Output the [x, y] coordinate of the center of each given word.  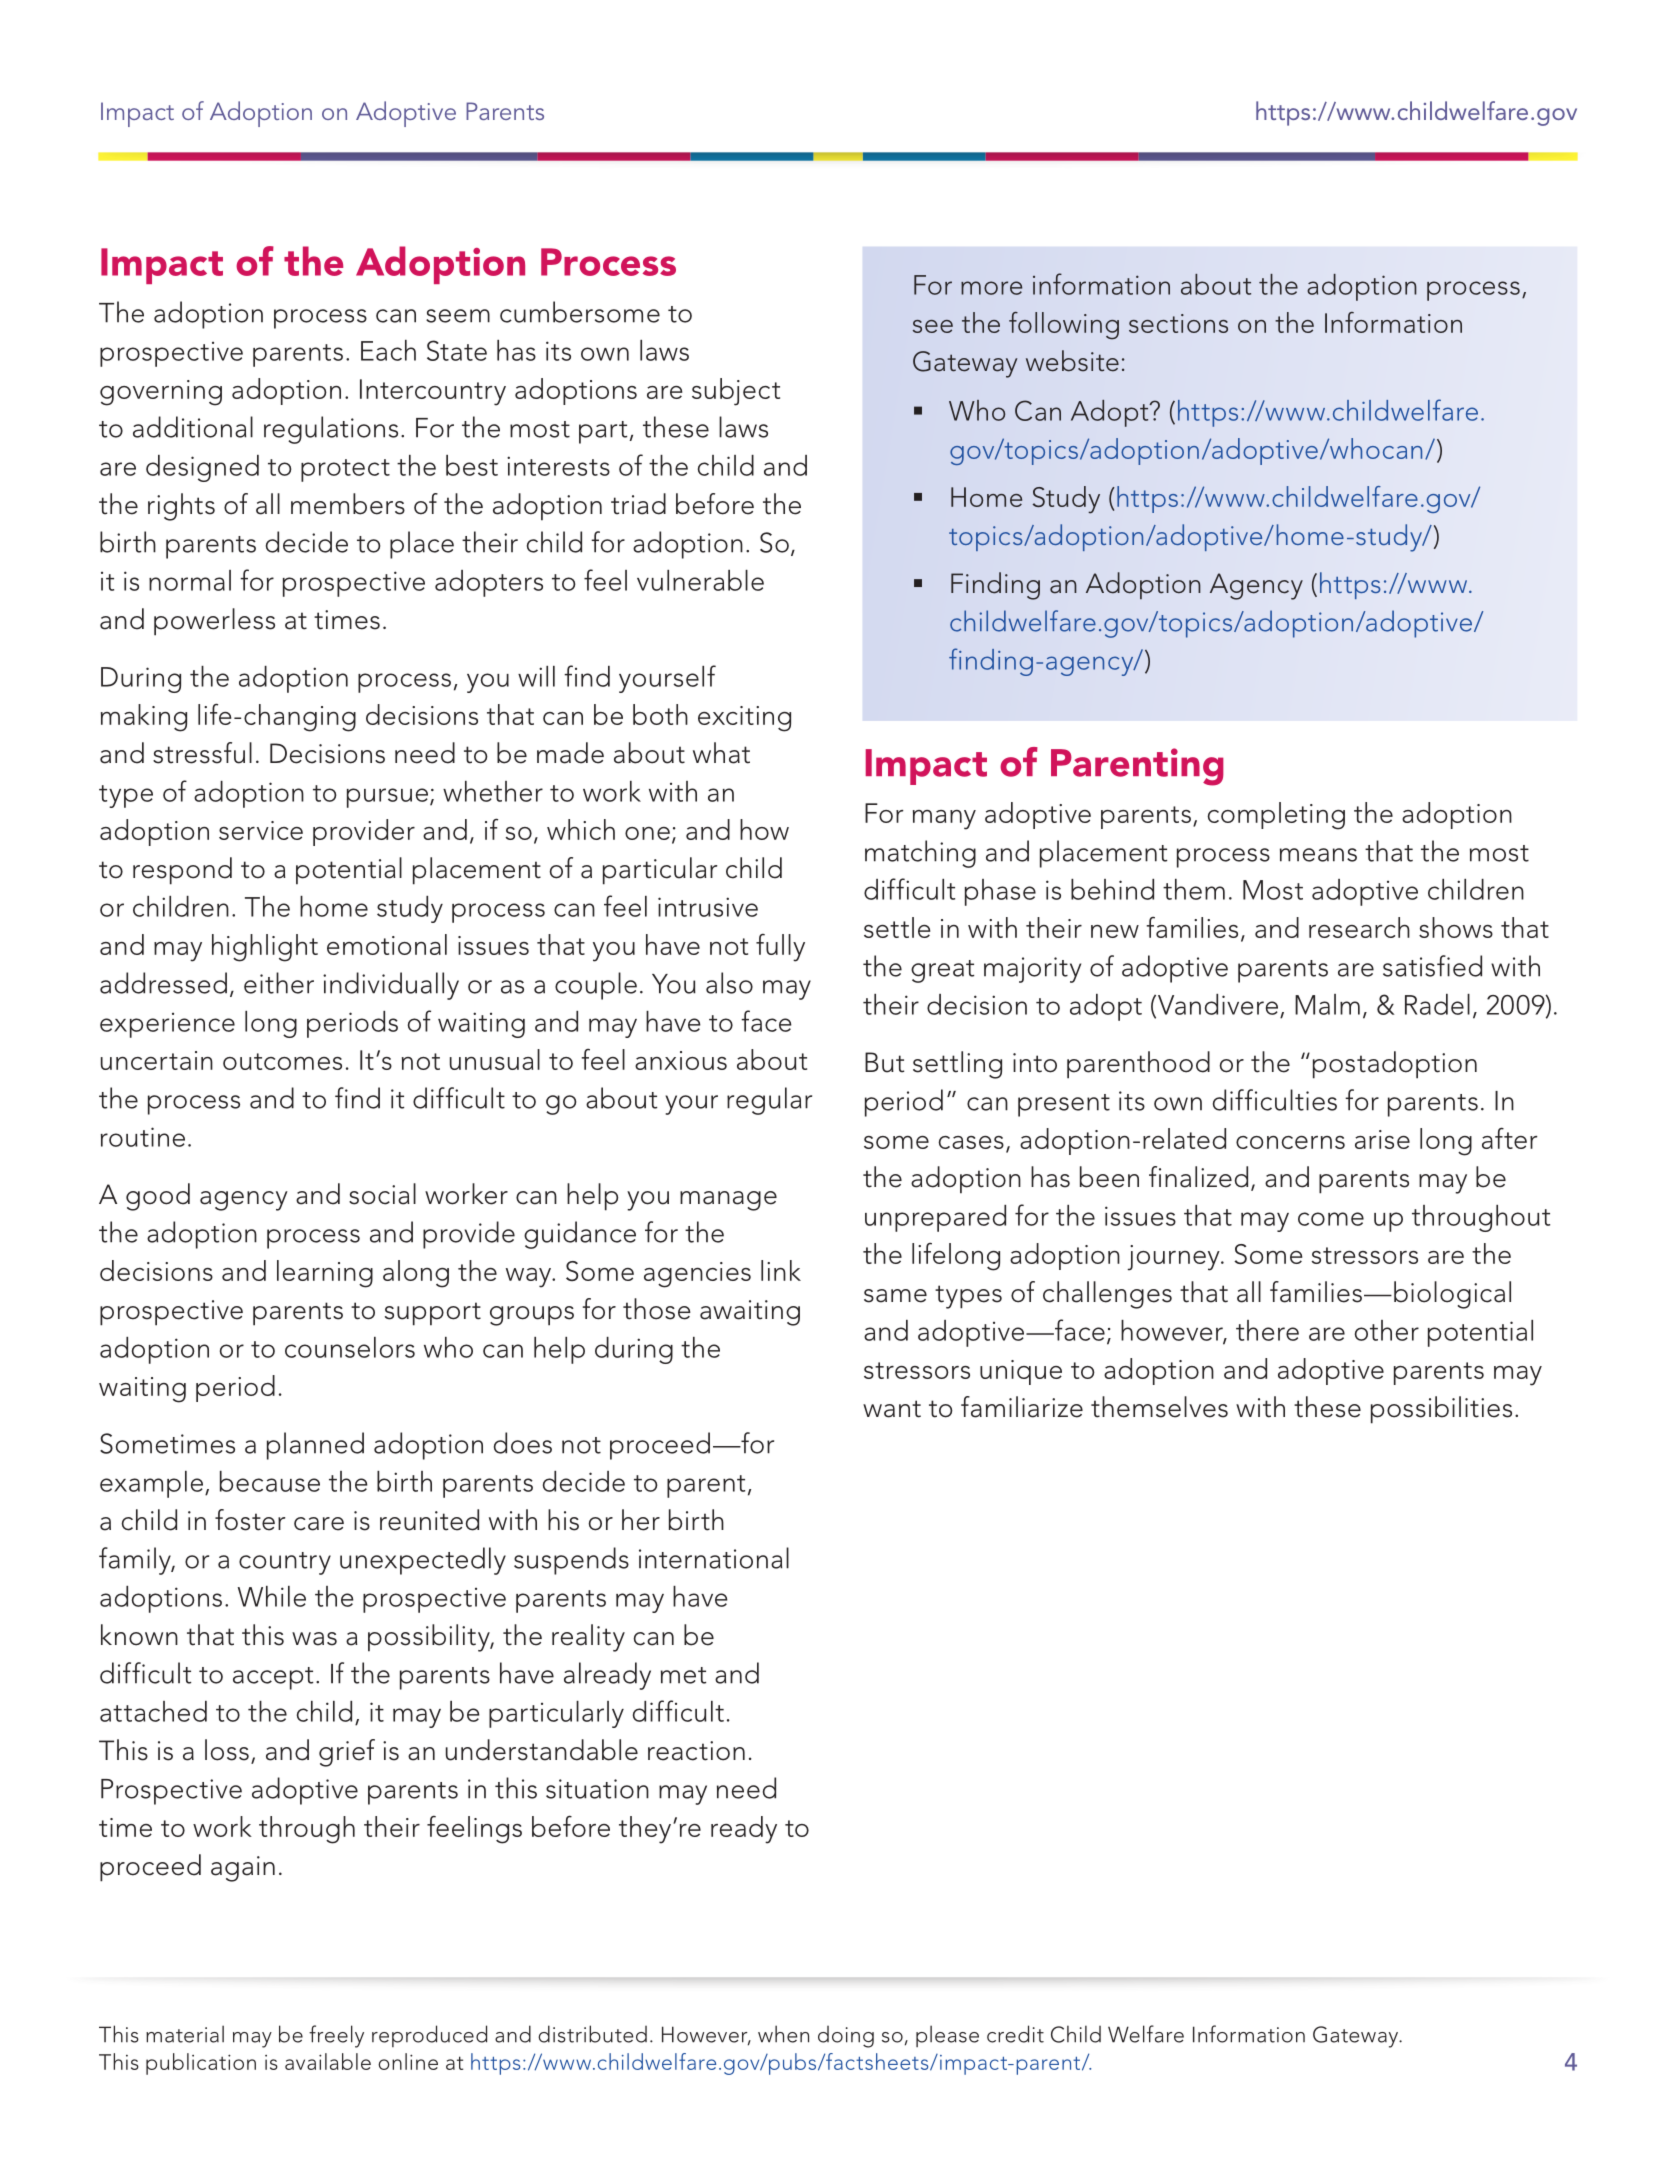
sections [1178, 323]
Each [388, 350]
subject [736, 392]
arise [1382, 1139]
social [382, 1194]
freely [336, 2036]
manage [728, 1201]
